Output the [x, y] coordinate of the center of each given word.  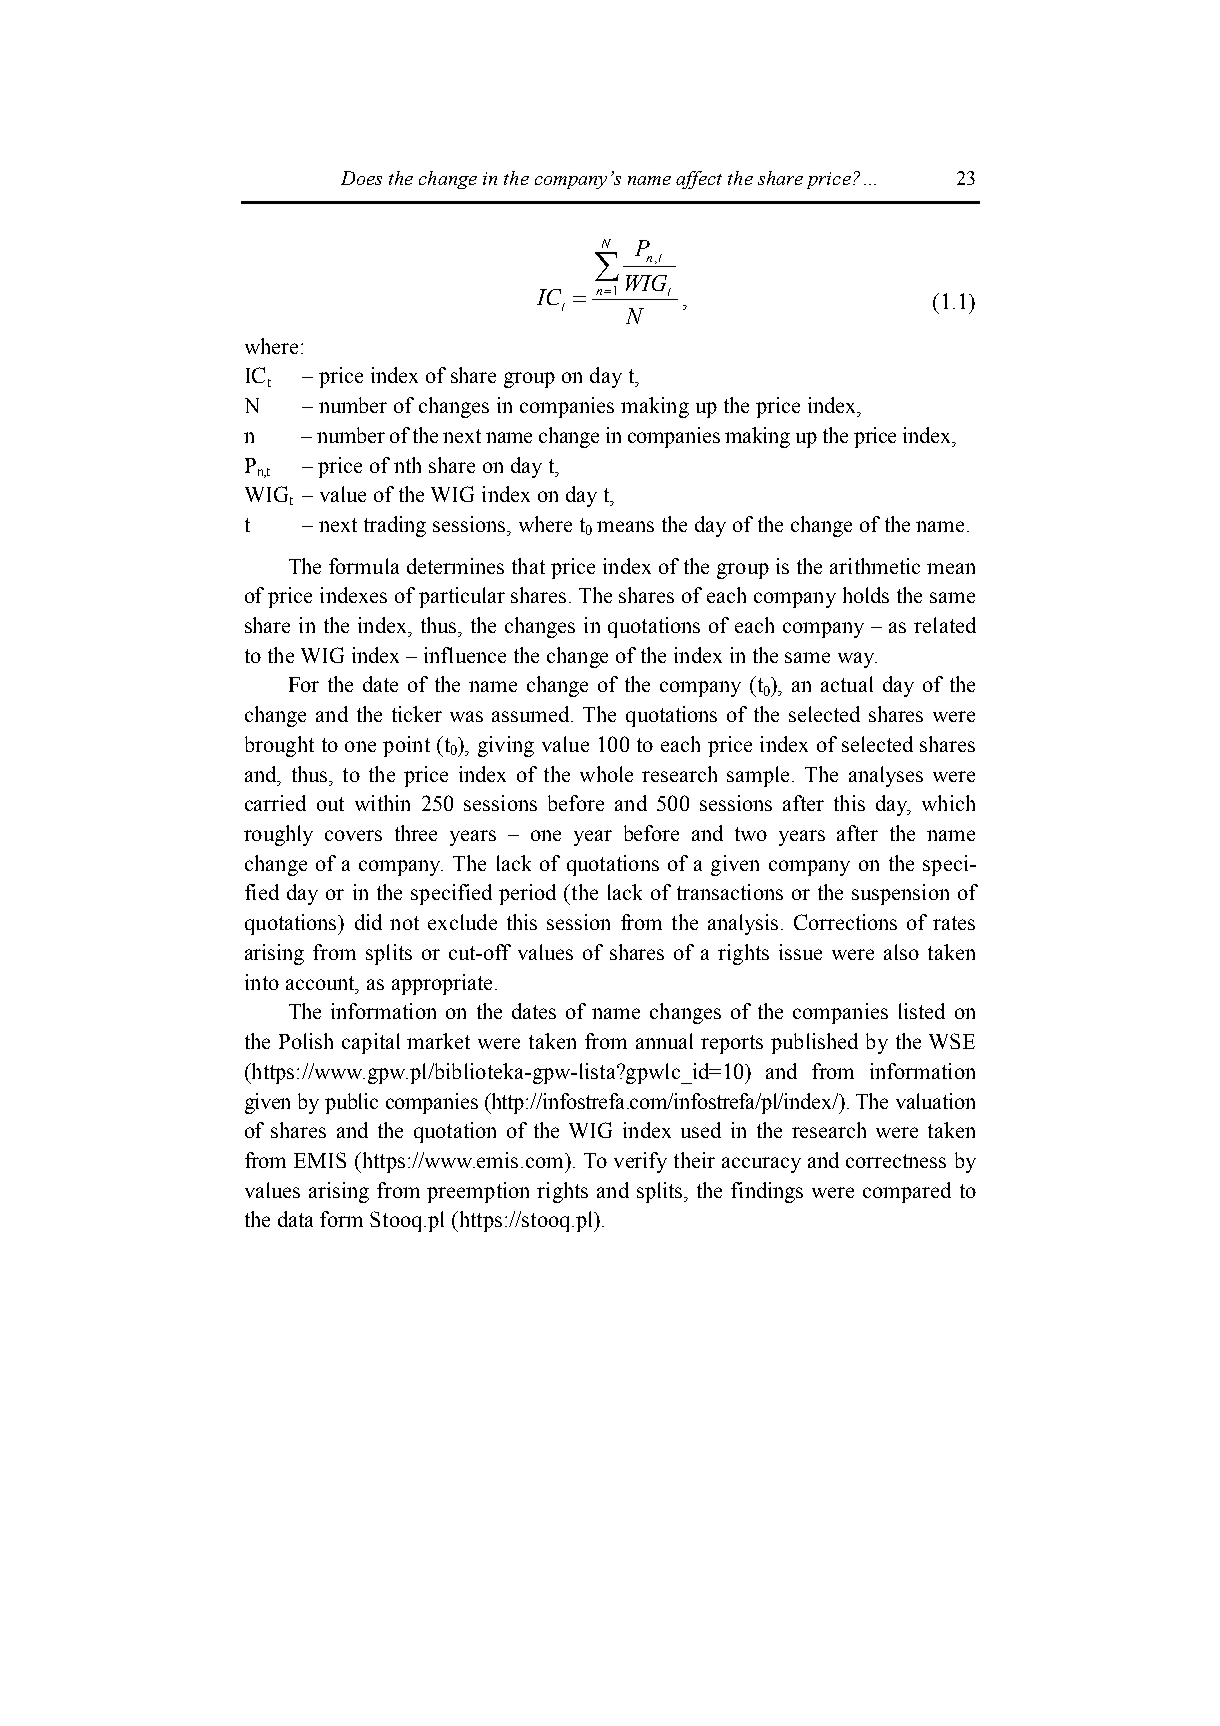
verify [640, 1162]
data [295, 1219]
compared [907, 1192]
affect [699, 180]
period [527, 894]
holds [866, 595]
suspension [900, 894]
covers [353, 835]
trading [395, 526]
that [528, 566]
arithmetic [875, 566]
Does [361, 178]
